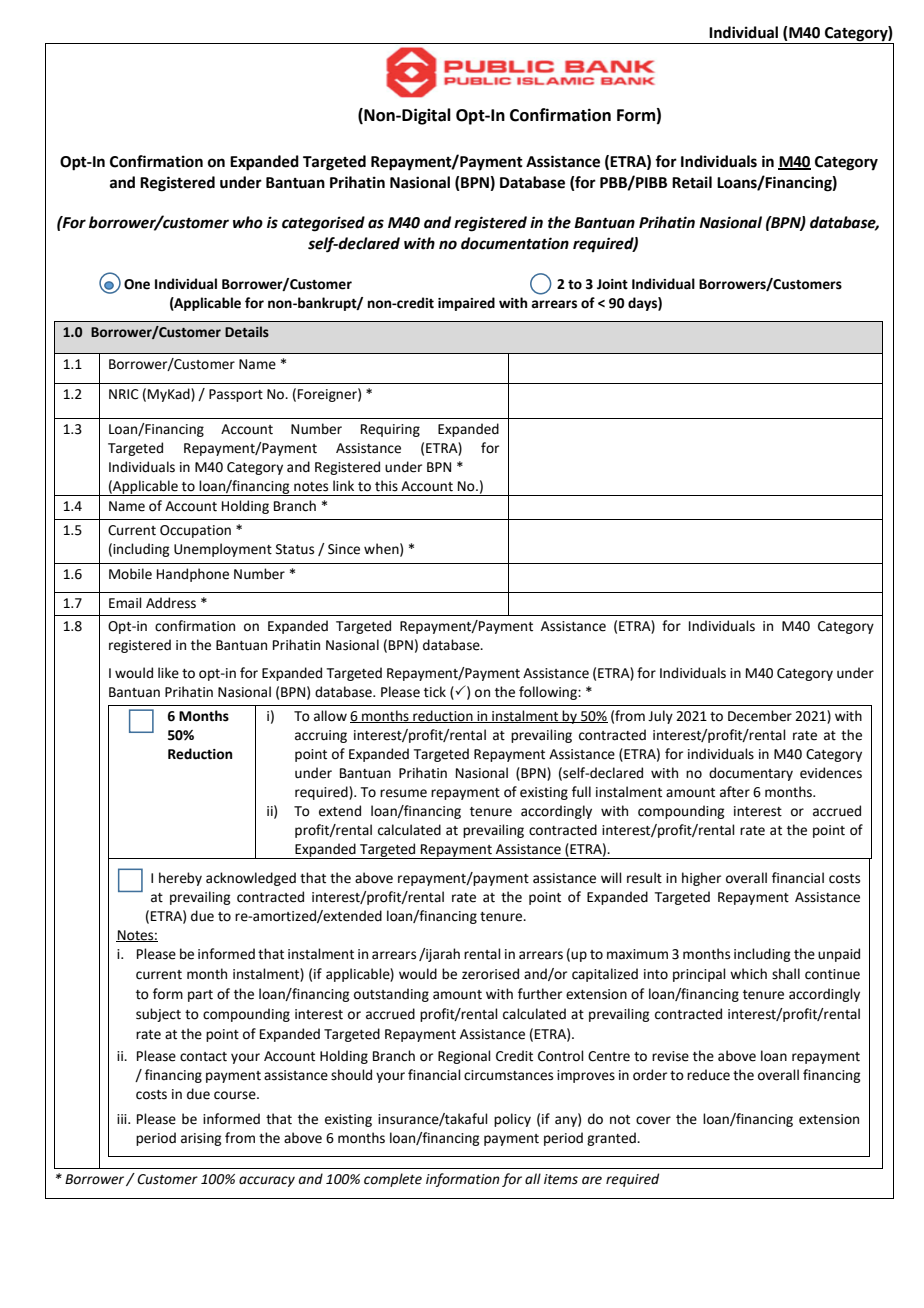  What do you see at coordinates (201, 1139) in the screenshot?
I see `arising` at bounding box center [201, 1139].
